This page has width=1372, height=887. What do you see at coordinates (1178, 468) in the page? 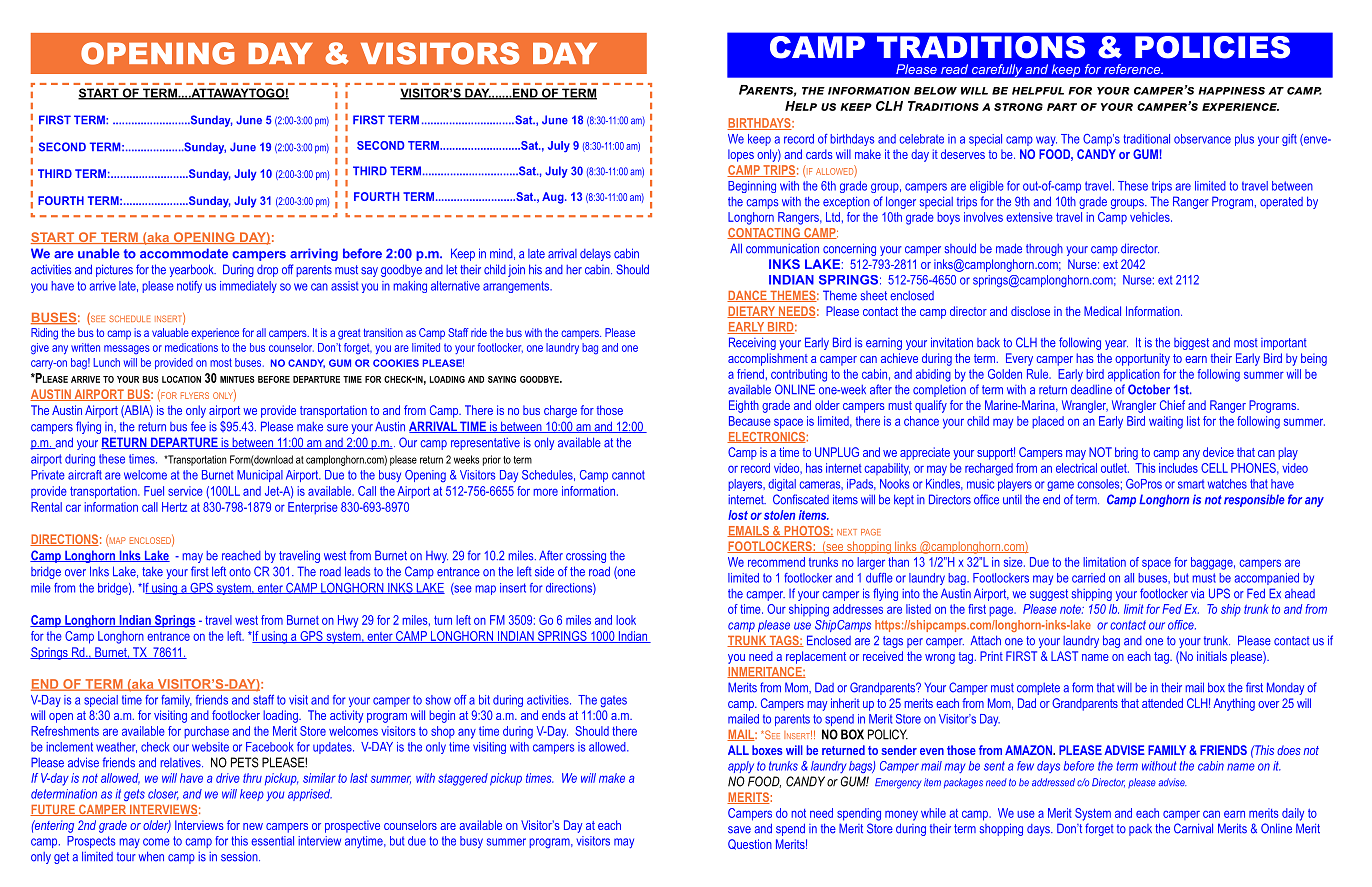
I see `includes` at bounding box center [1178, 468].
